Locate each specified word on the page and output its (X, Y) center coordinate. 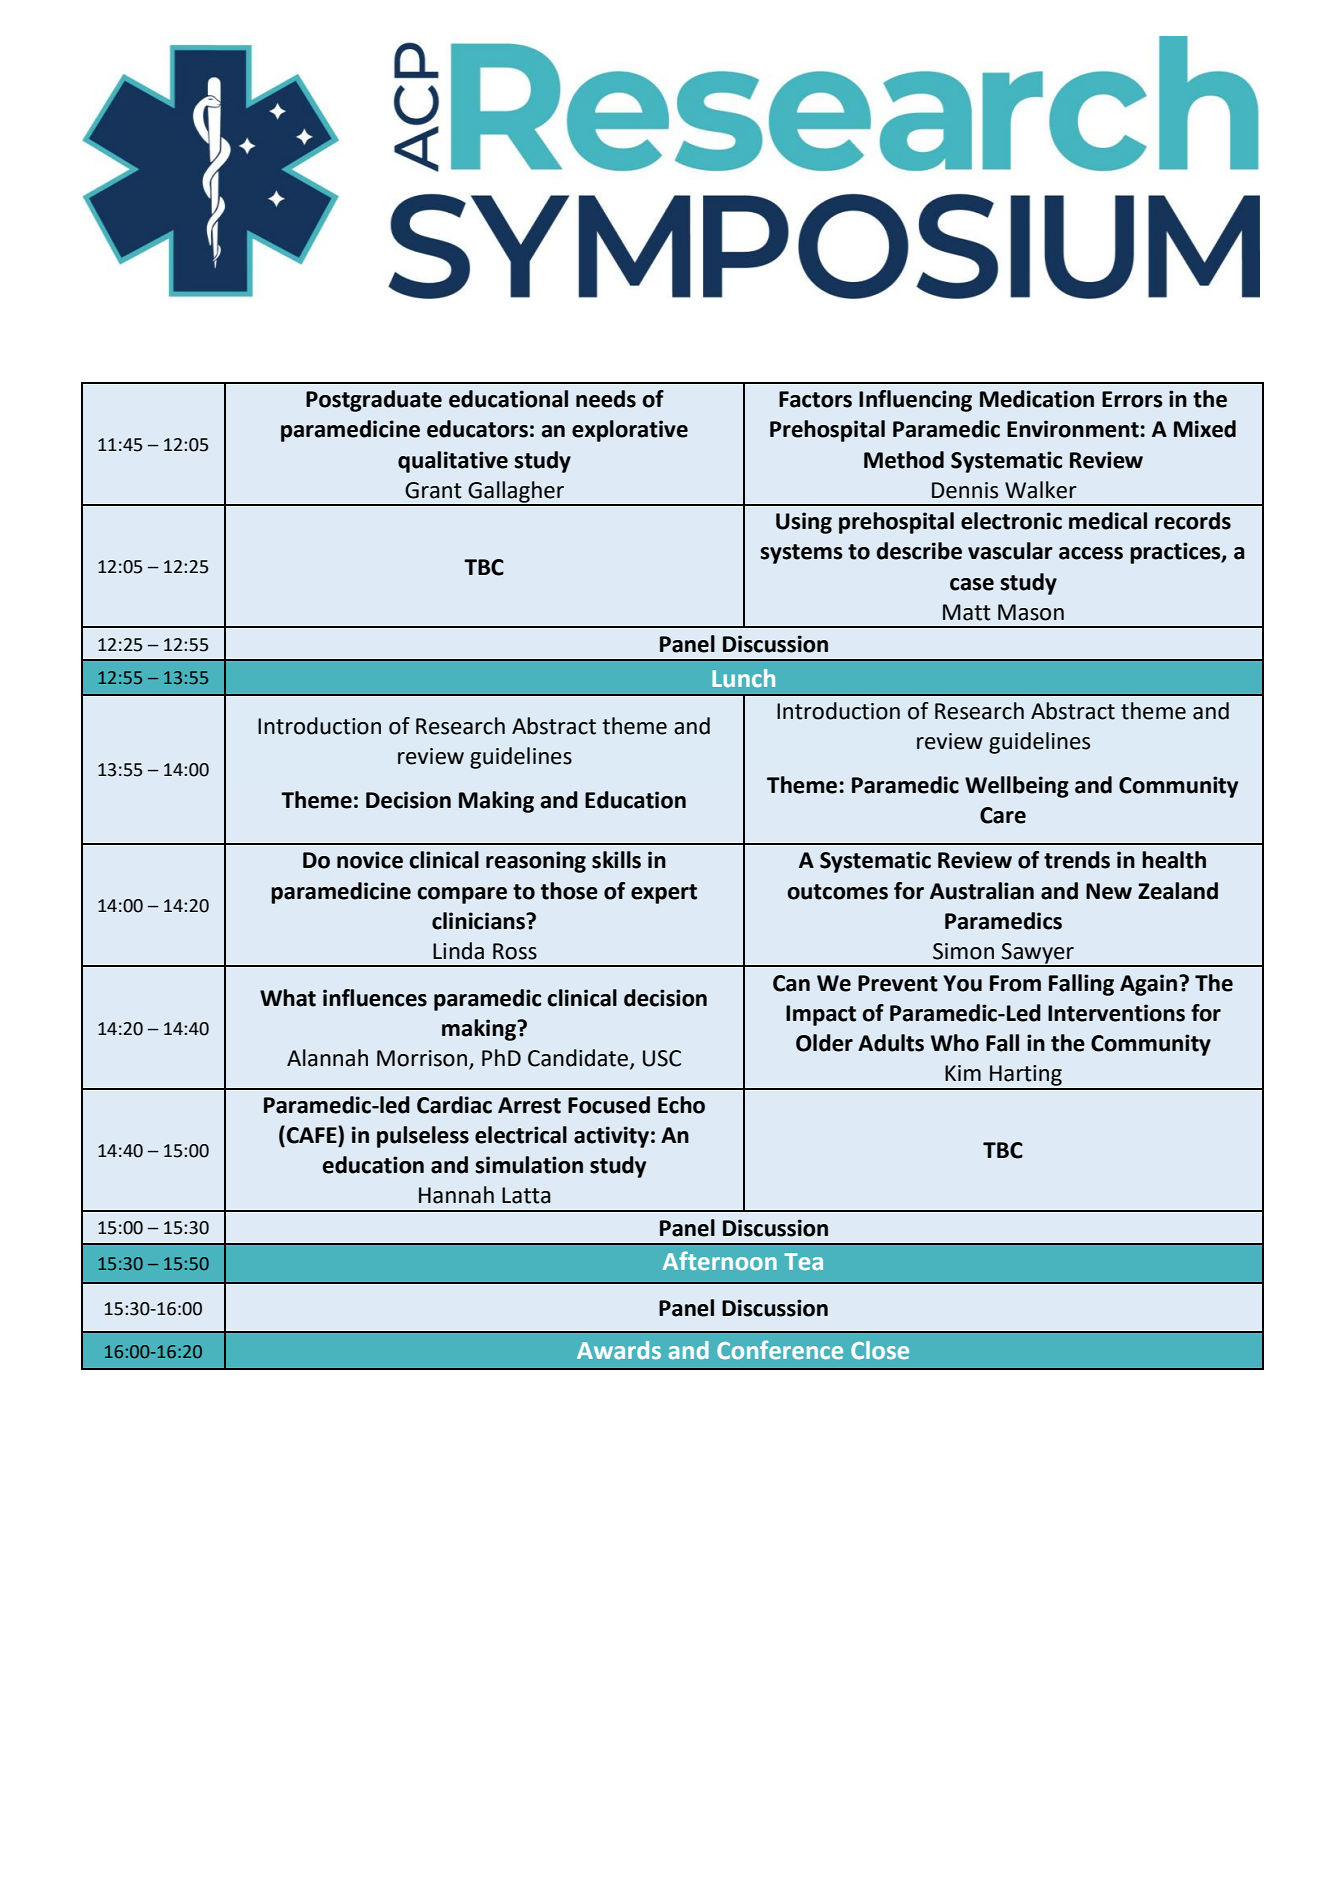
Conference (780, 1349)
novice (370, 860)
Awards (619, 1350)
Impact (821, 1015)
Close (880, 1350)
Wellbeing (1017, 787)
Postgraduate (374, 401)
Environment (1073, 429)
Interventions (1116, 1013)
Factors (815, 399)
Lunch (743, 678)
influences (375, 998)
